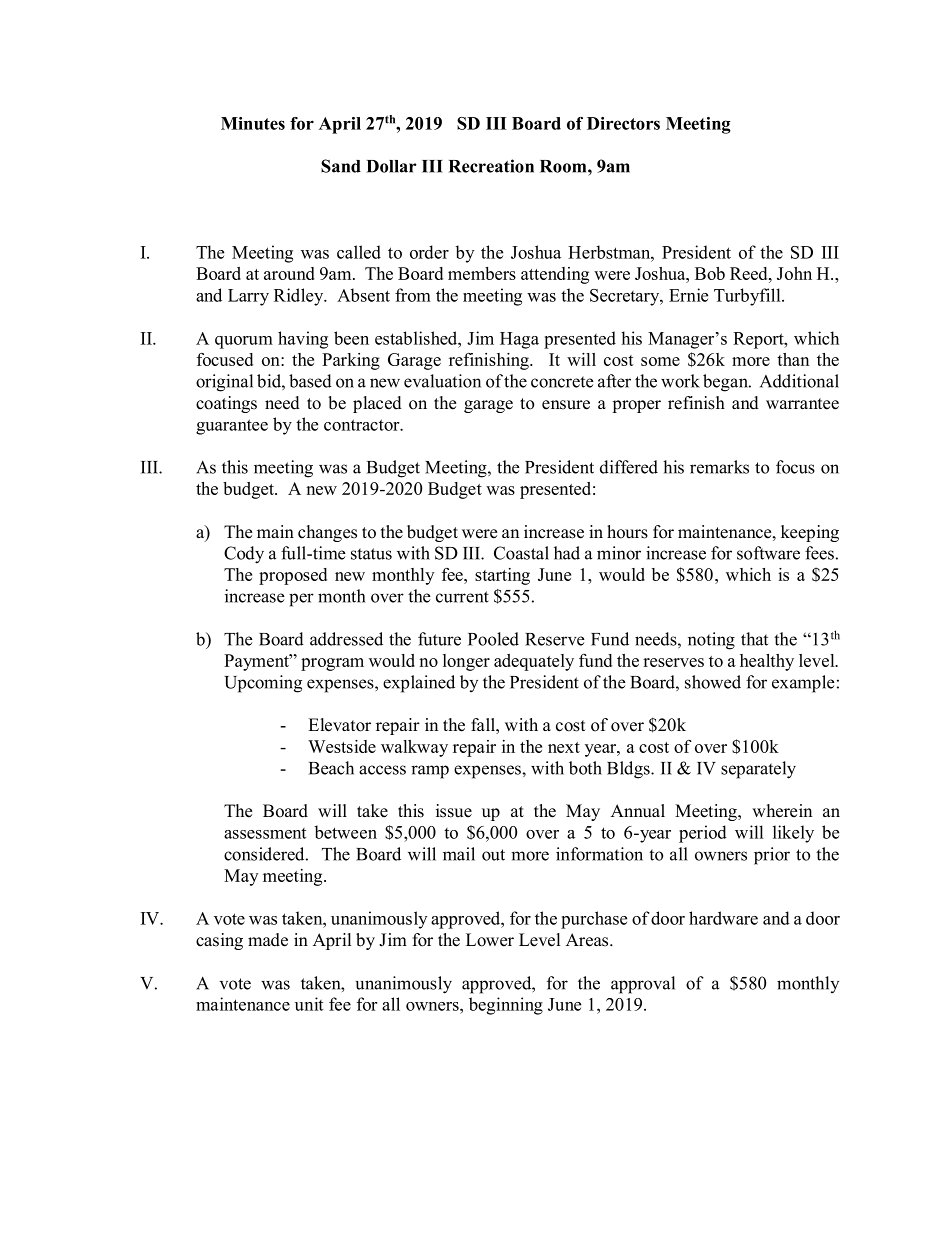  Describe the element at coordinates (253, 123) in the page. I see `Minutes` at that location.
